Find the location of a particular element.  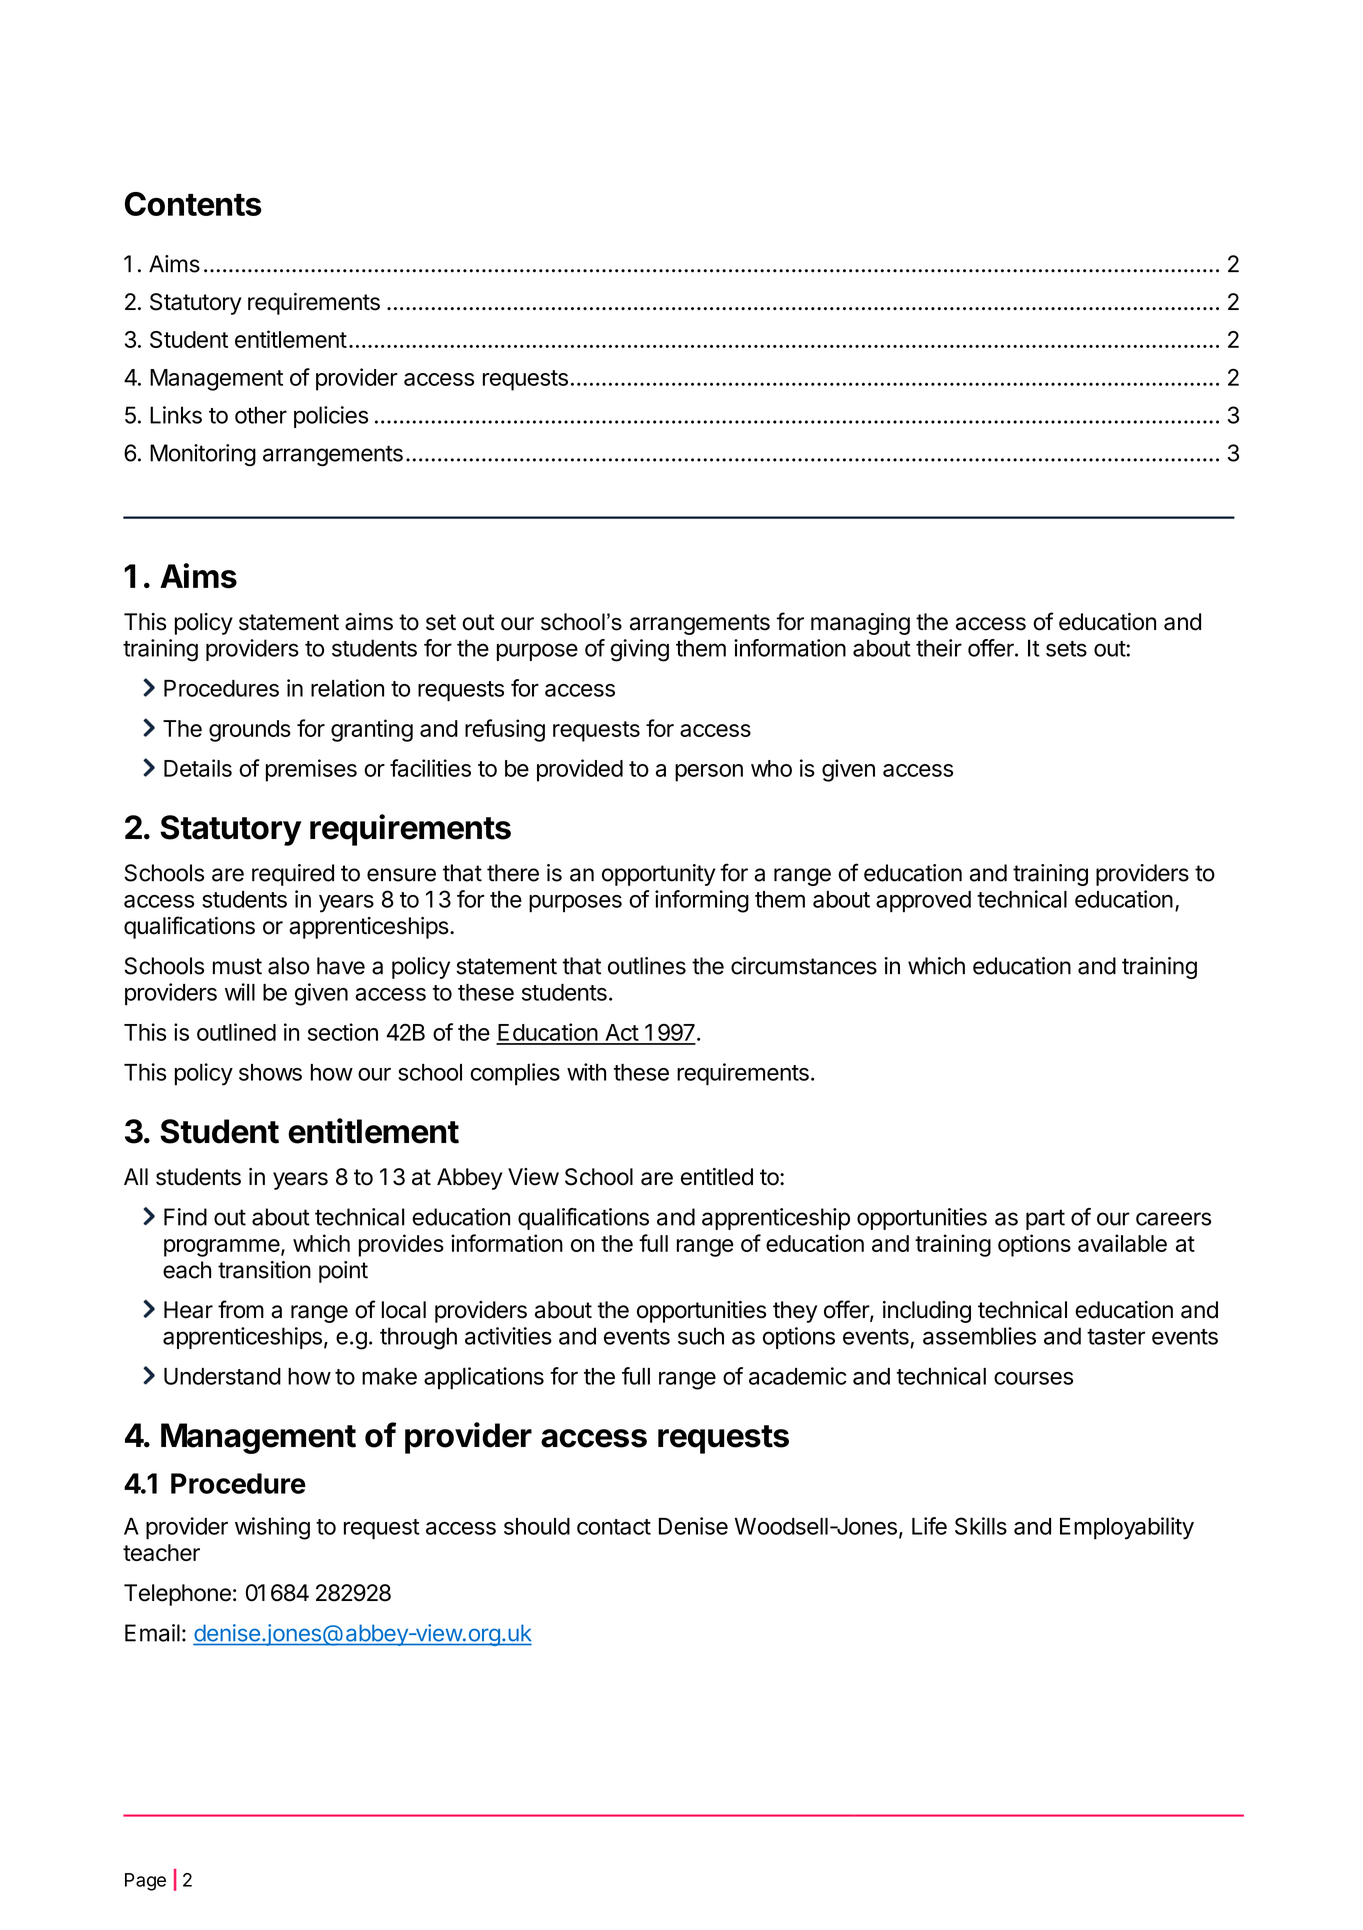

Employability is located at coordinates (1127, 1528).
